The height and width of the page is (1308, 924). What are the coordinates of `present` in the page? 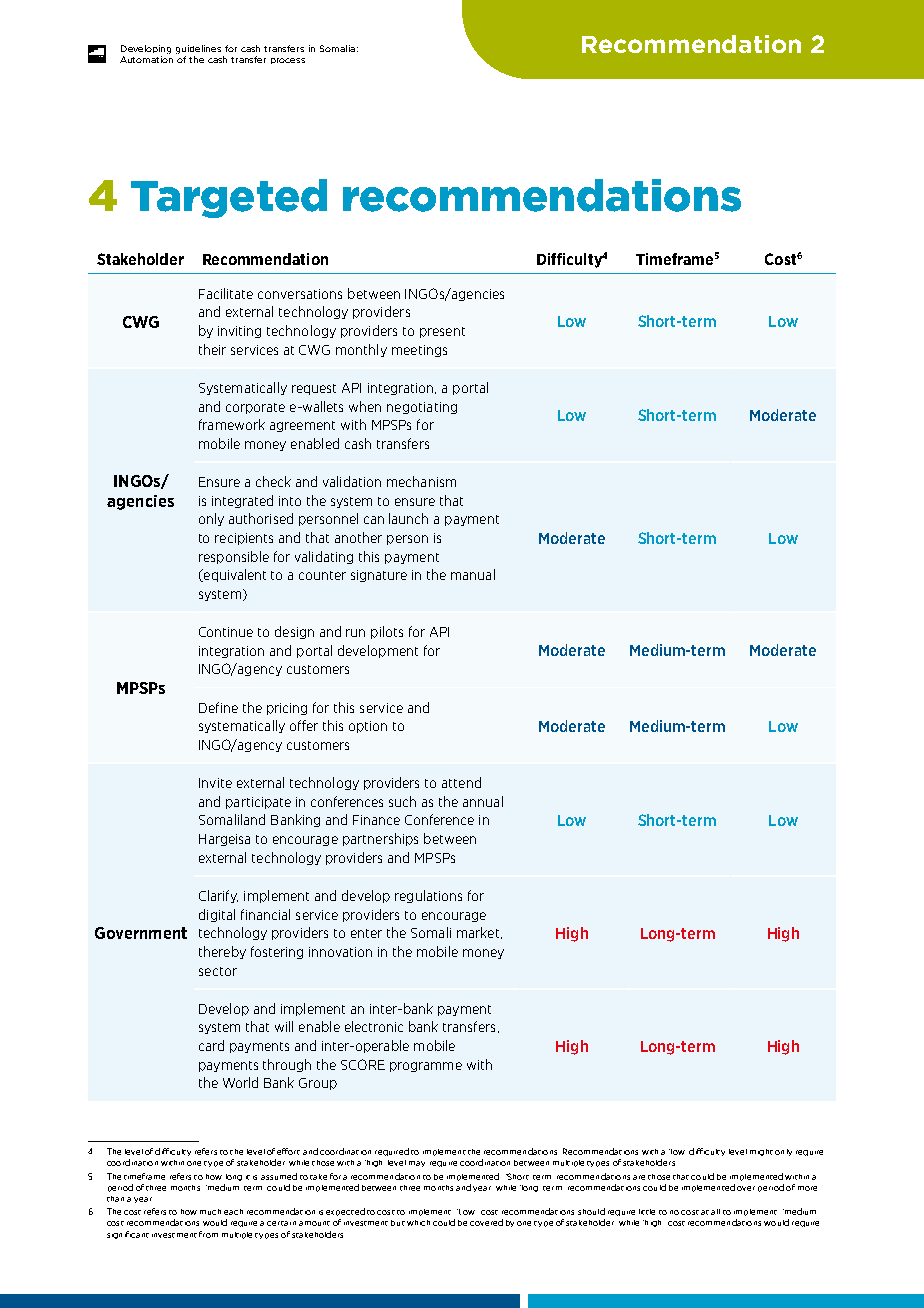 It's located at (442, 332).
